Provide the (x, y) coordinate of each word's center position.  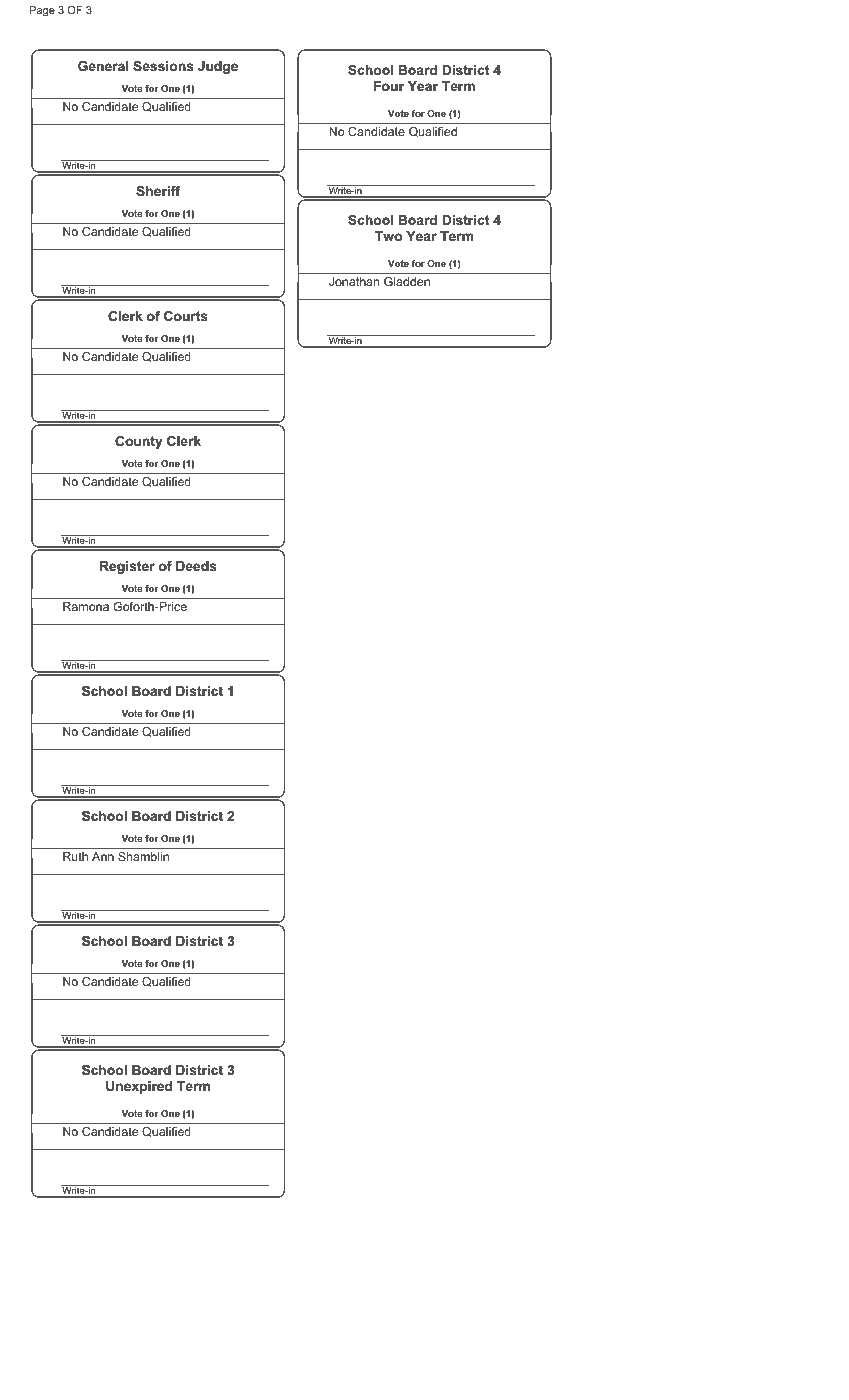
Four (389, 86)
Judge (218, 67)
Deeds (196, 566)
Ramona (86, 606)
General (103, 66)
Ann (103, 856)
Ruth (75, 856)
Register (127, 567)
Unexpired (139, 1087)
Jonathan (354, 281)
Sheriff (158, 191)
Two (388, 236)
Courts (186, 316)
